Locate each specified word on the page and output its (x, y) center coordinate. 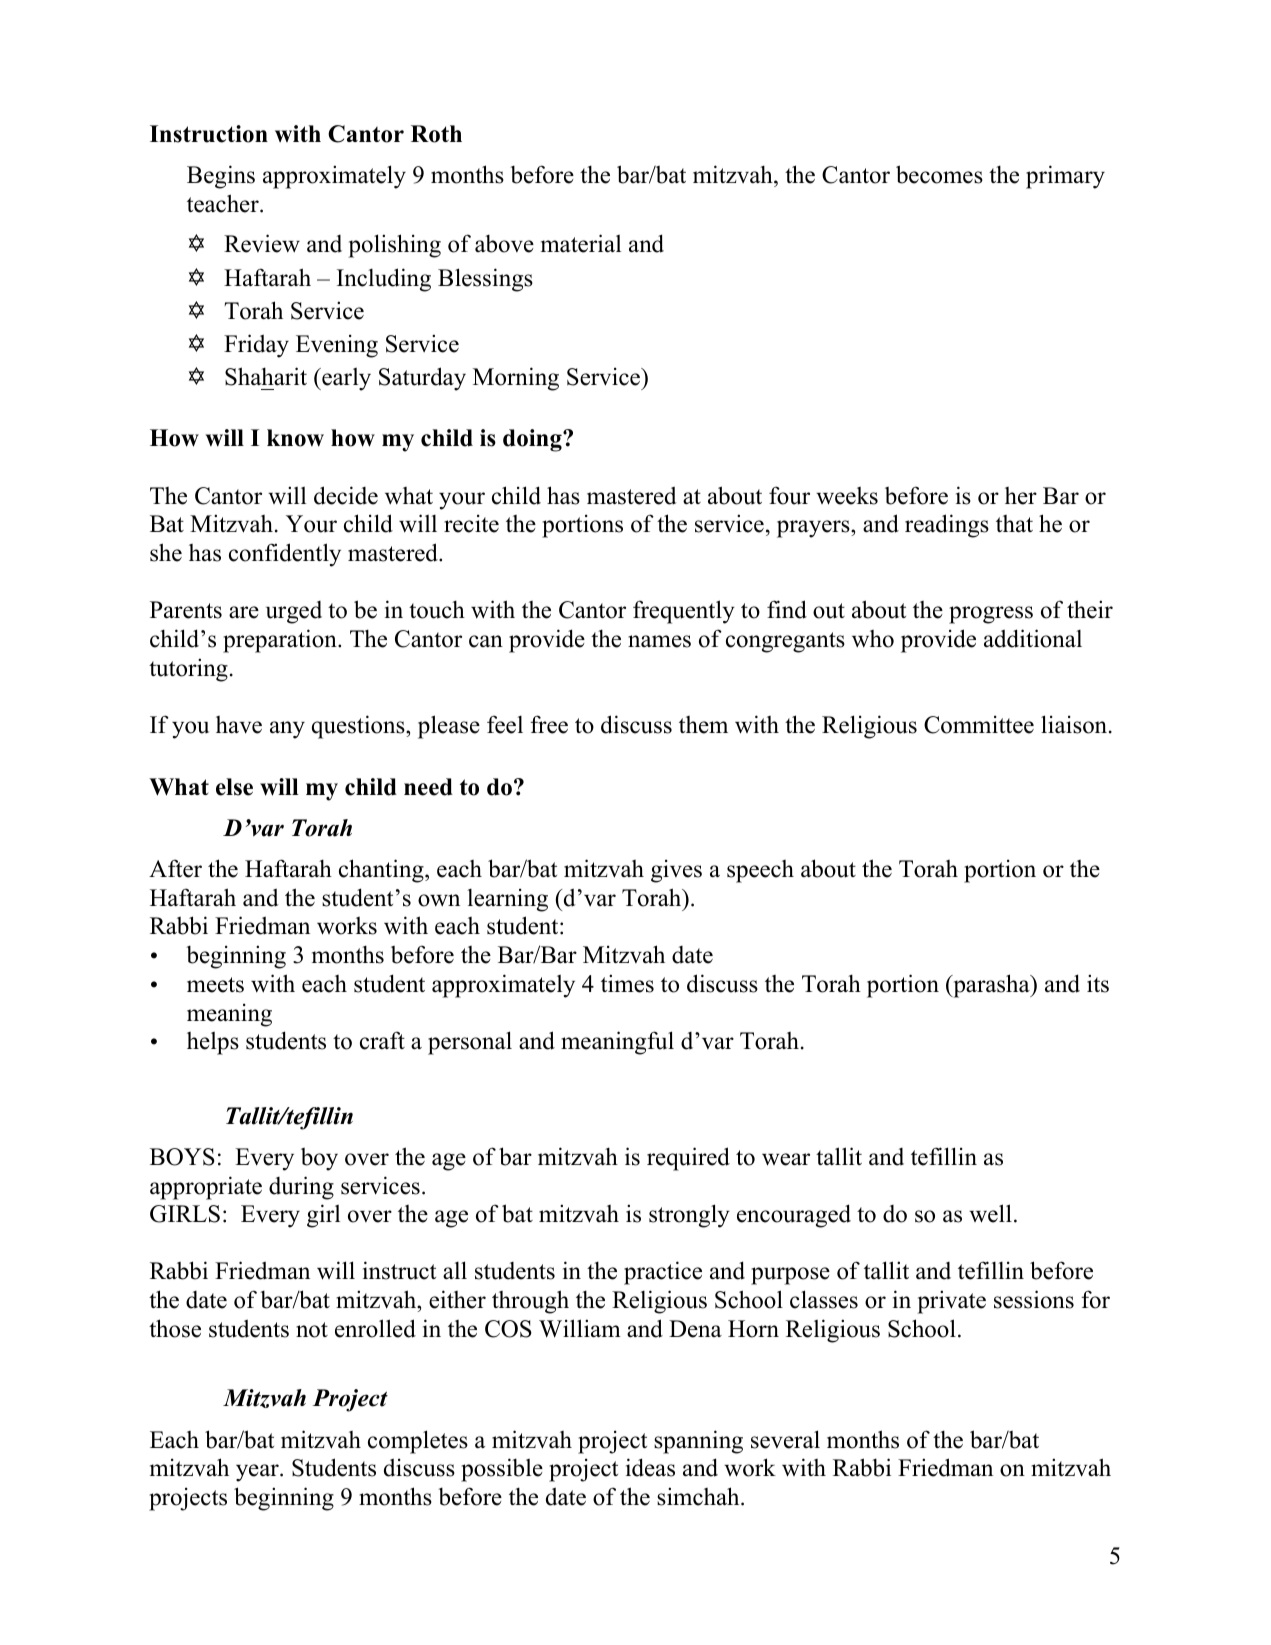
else (234, 787)
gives (676, 871)
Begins (221, 177)
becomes (939, 174)
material (581, 243)
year (258, 1473)
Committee (979, 724)
